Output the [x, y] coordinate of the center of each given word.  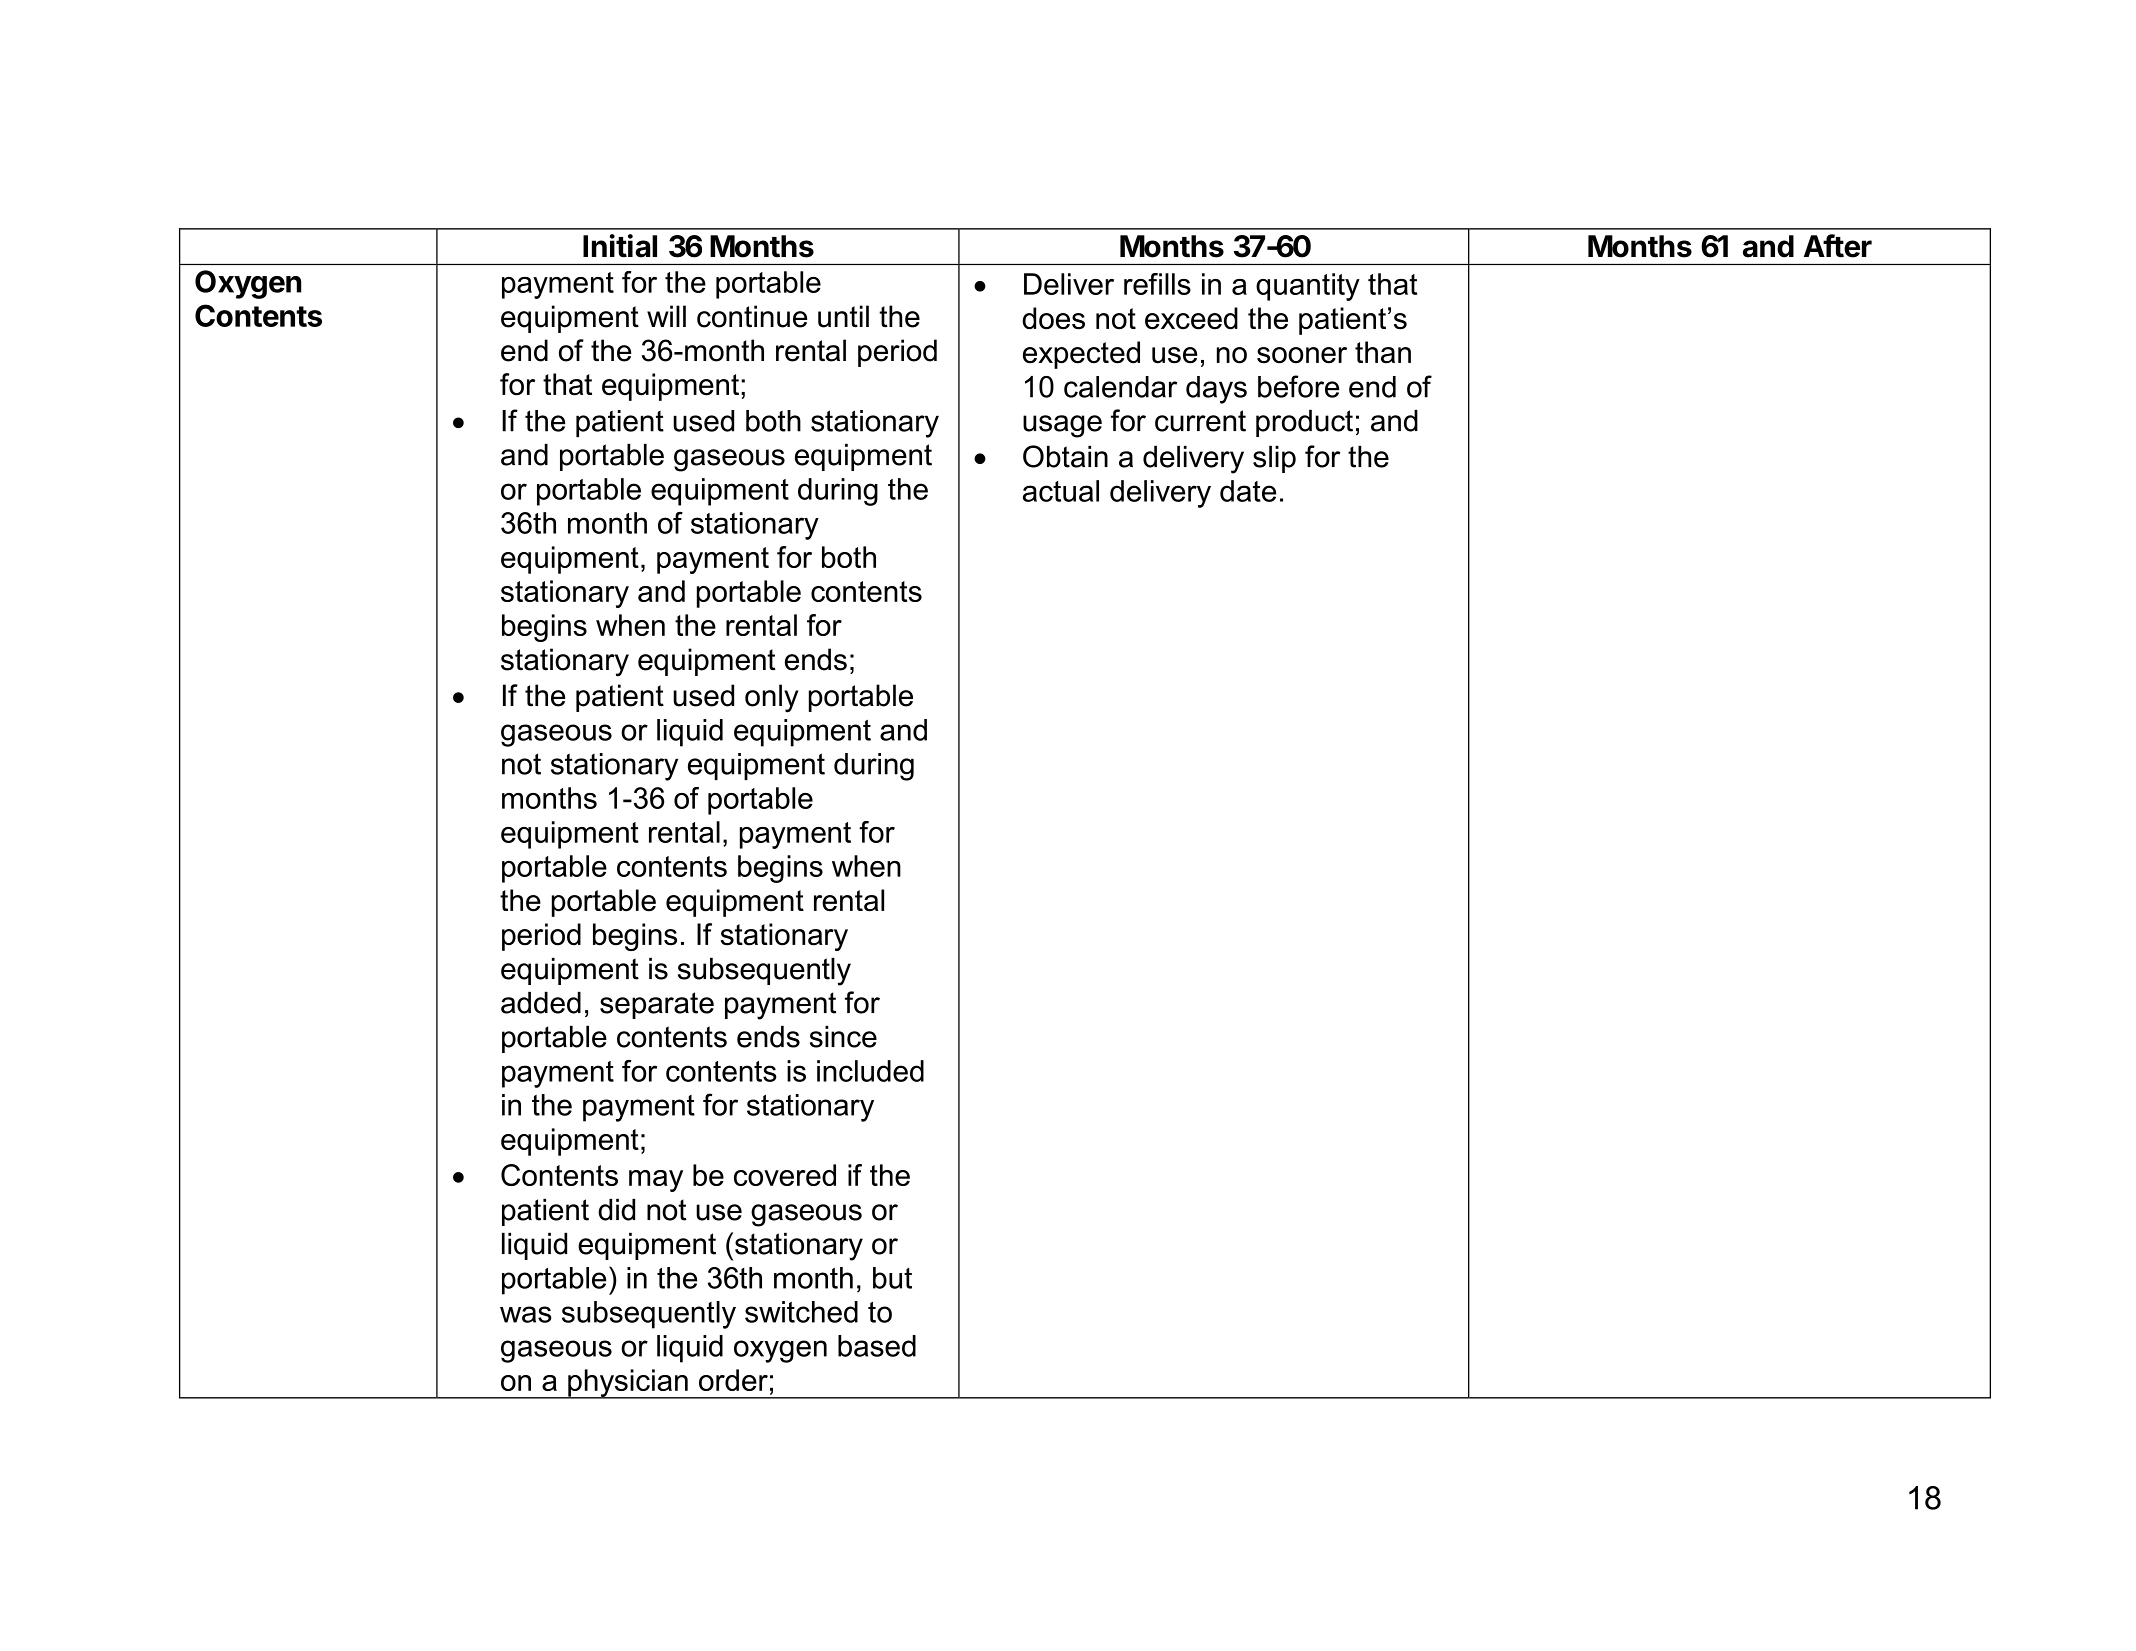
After [1838, 246]
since [843, 1036]
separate [657, 1005]
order [733, 1380]
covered [785, 1175]
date [1248, 491]
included [870, 1071]
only [771, 698]
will [666, 316]
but [892, 1278]
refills [1157, 284]
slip [1274, 459]
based [877, 1346]
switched [801, 1312]
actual [1061, 491]
